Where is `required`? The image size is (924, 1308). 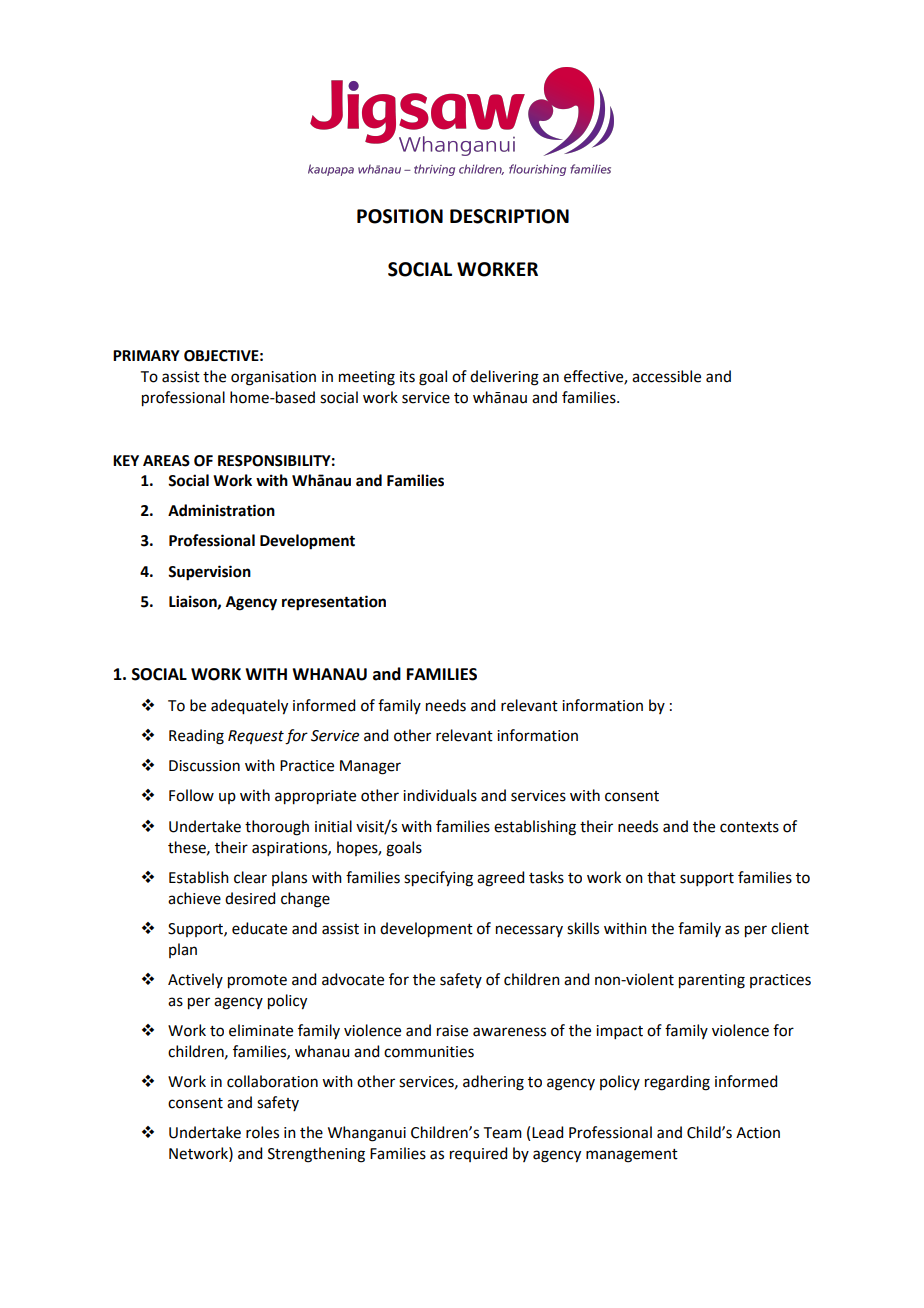
required is located at coordinates (478, 1154).
